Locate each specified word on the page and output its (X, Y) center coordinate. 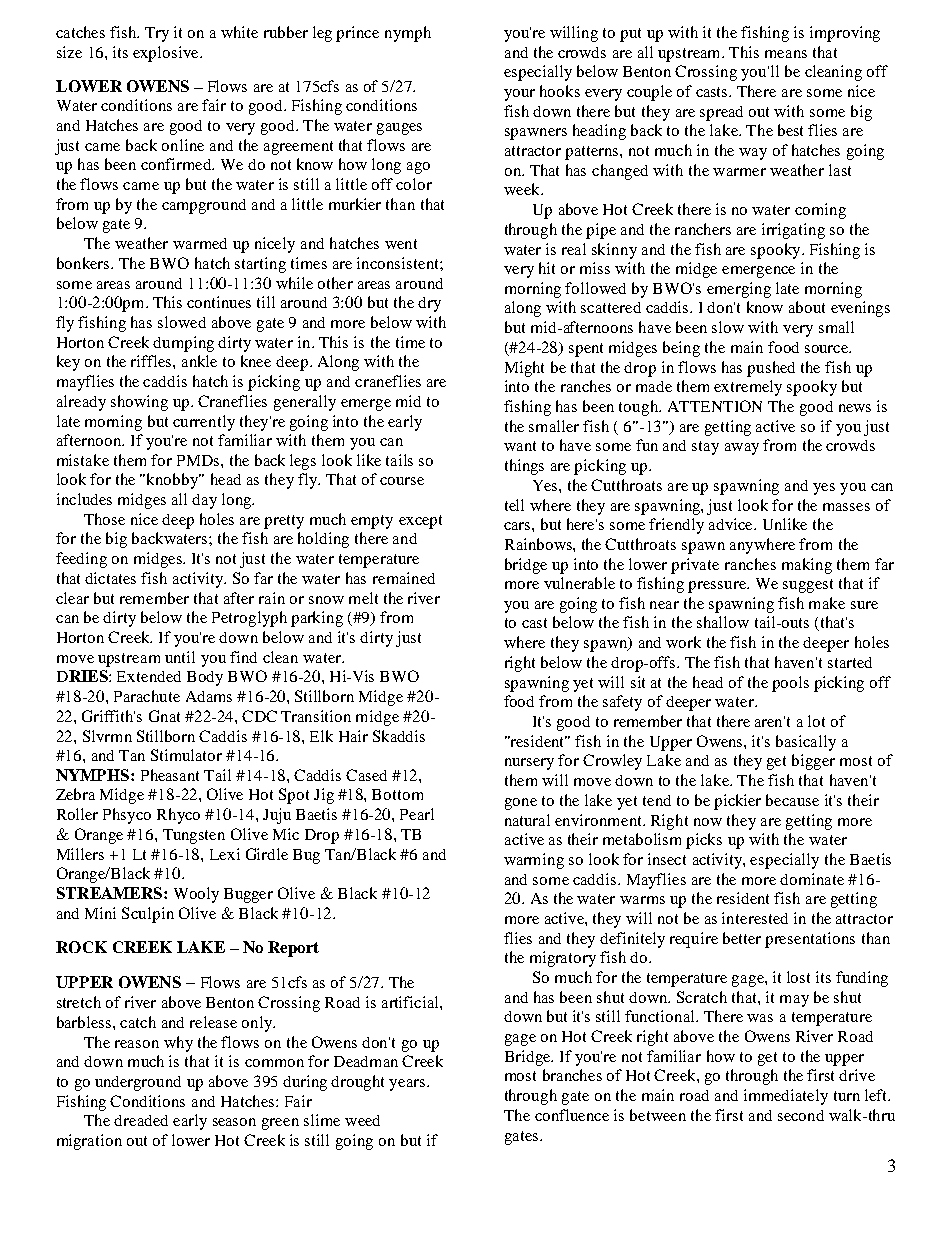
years (407, 1085)
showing (139, 403)
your (519, 95)
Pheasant (170, 775)
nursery (529, 764)
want (520, 446)
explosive (167, 54)
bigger (813, 762)
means (786, 54)
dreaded (141, 1120)
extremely (748, 388)
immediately (786, 1097)
